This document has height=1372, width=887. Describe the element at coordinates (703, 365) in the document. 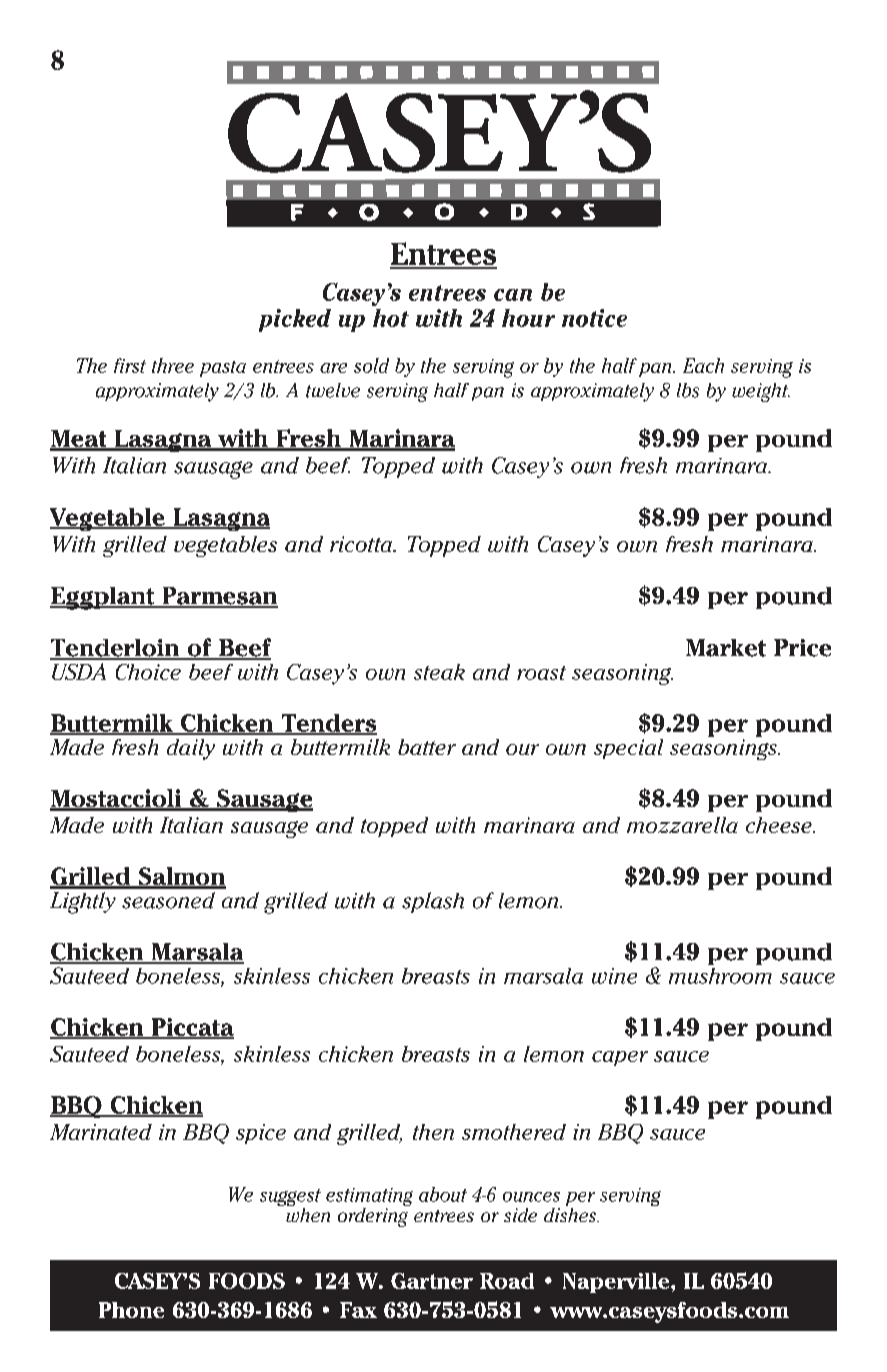

I see `Each` at that location.
